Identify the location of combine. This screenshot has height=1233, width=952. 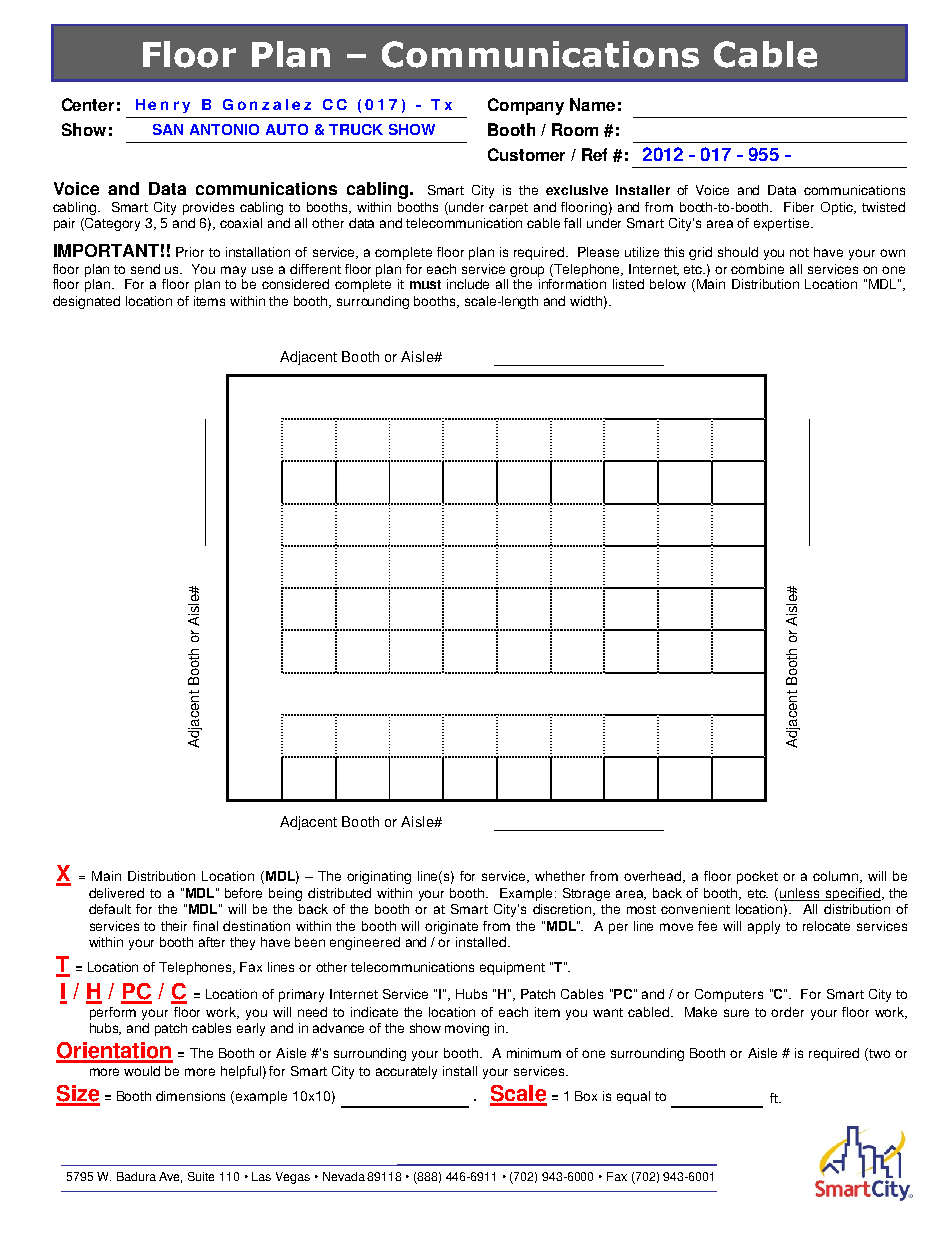
(757, 269).
